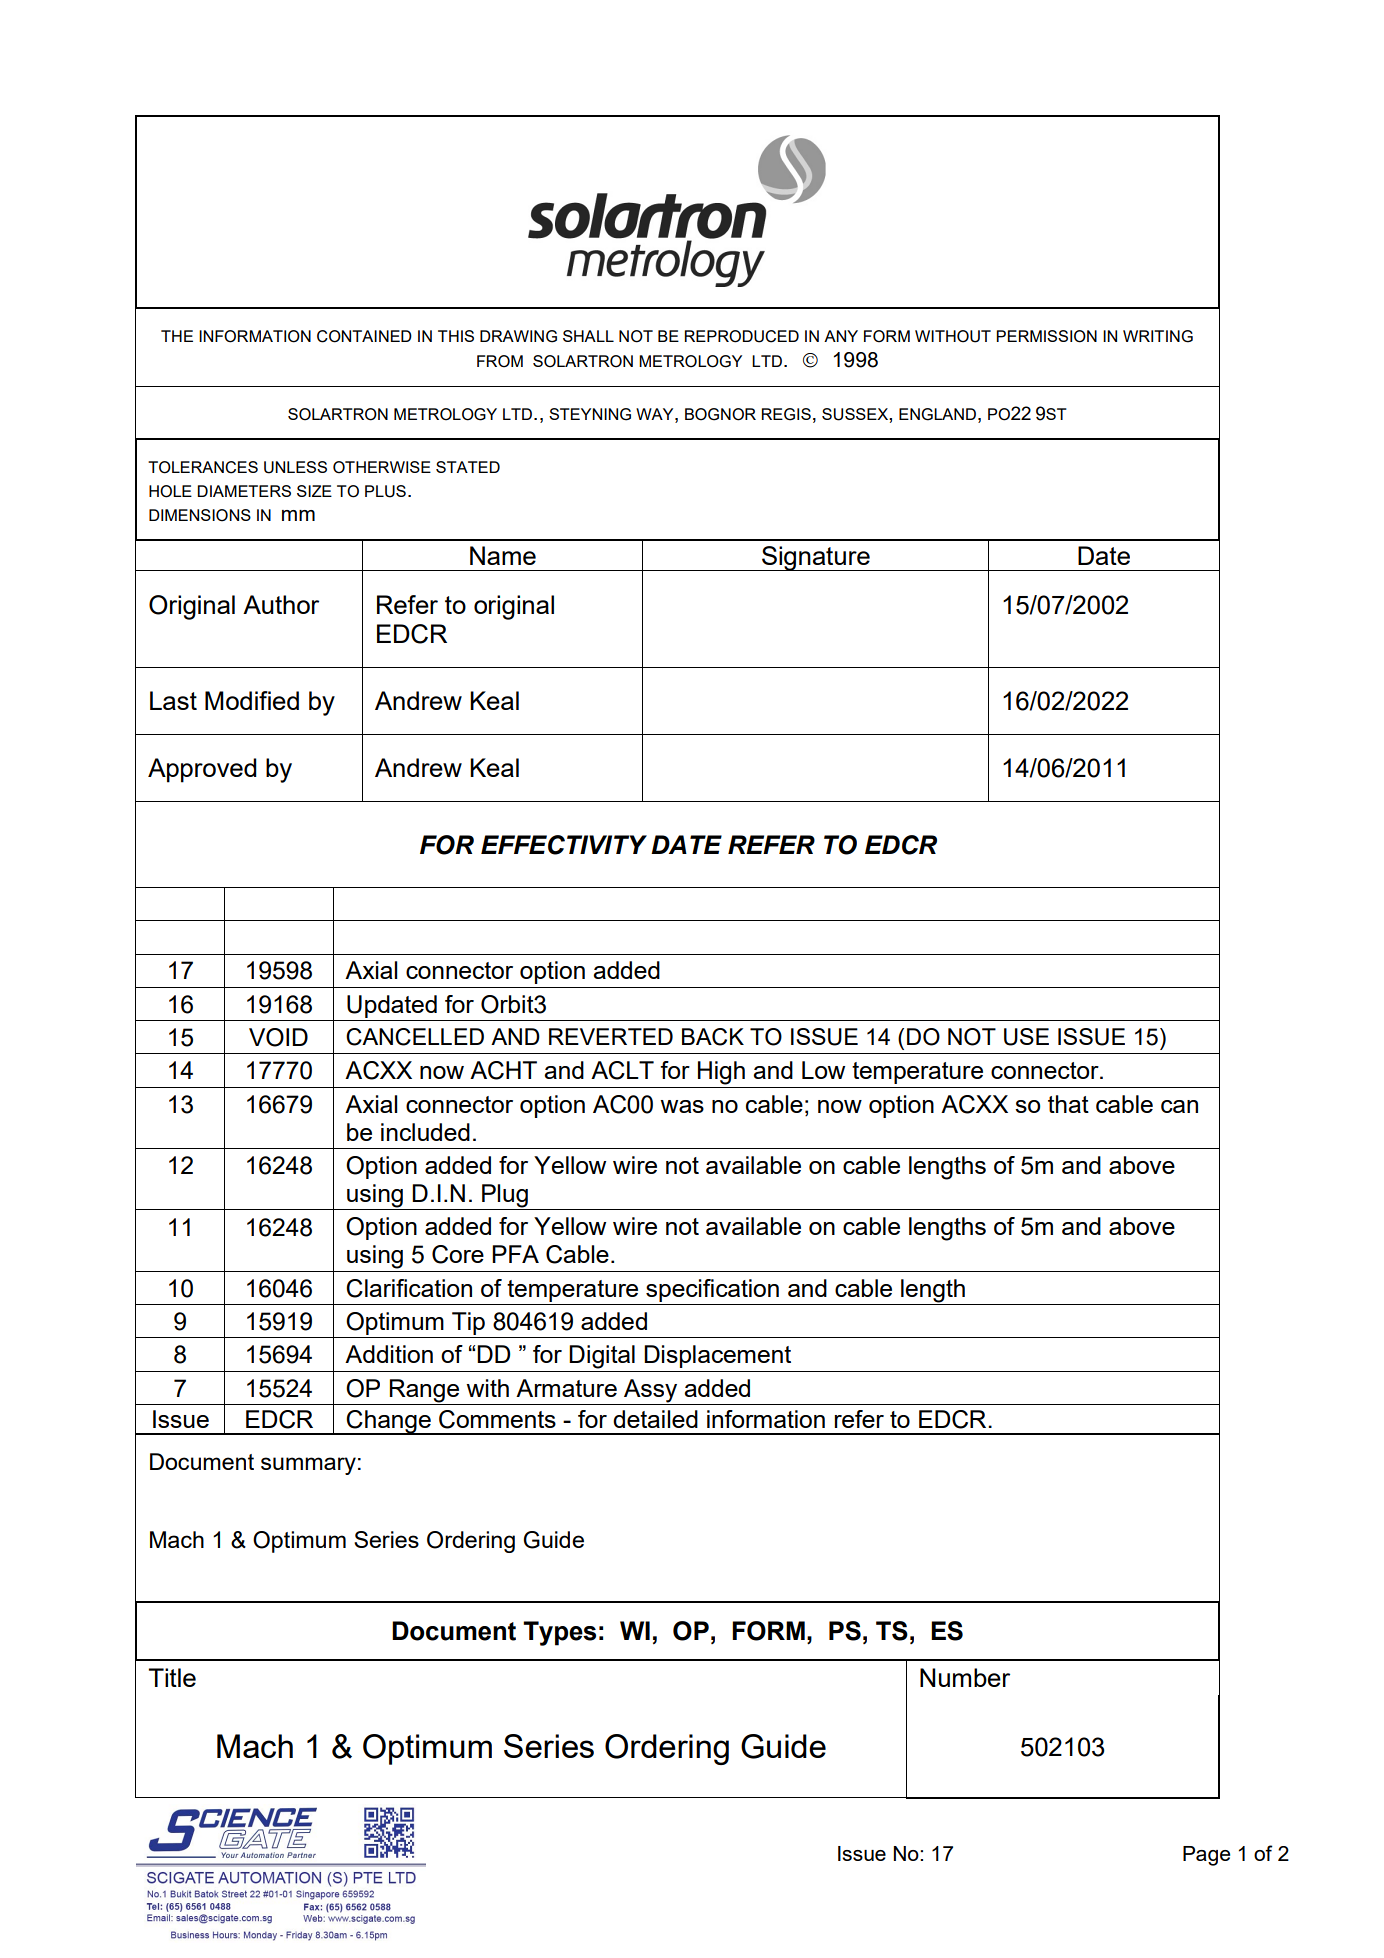  What do you see at coordinates (278, 1037) in the screenshot?
I see `VOID` at bounding box center [278, 1037].
